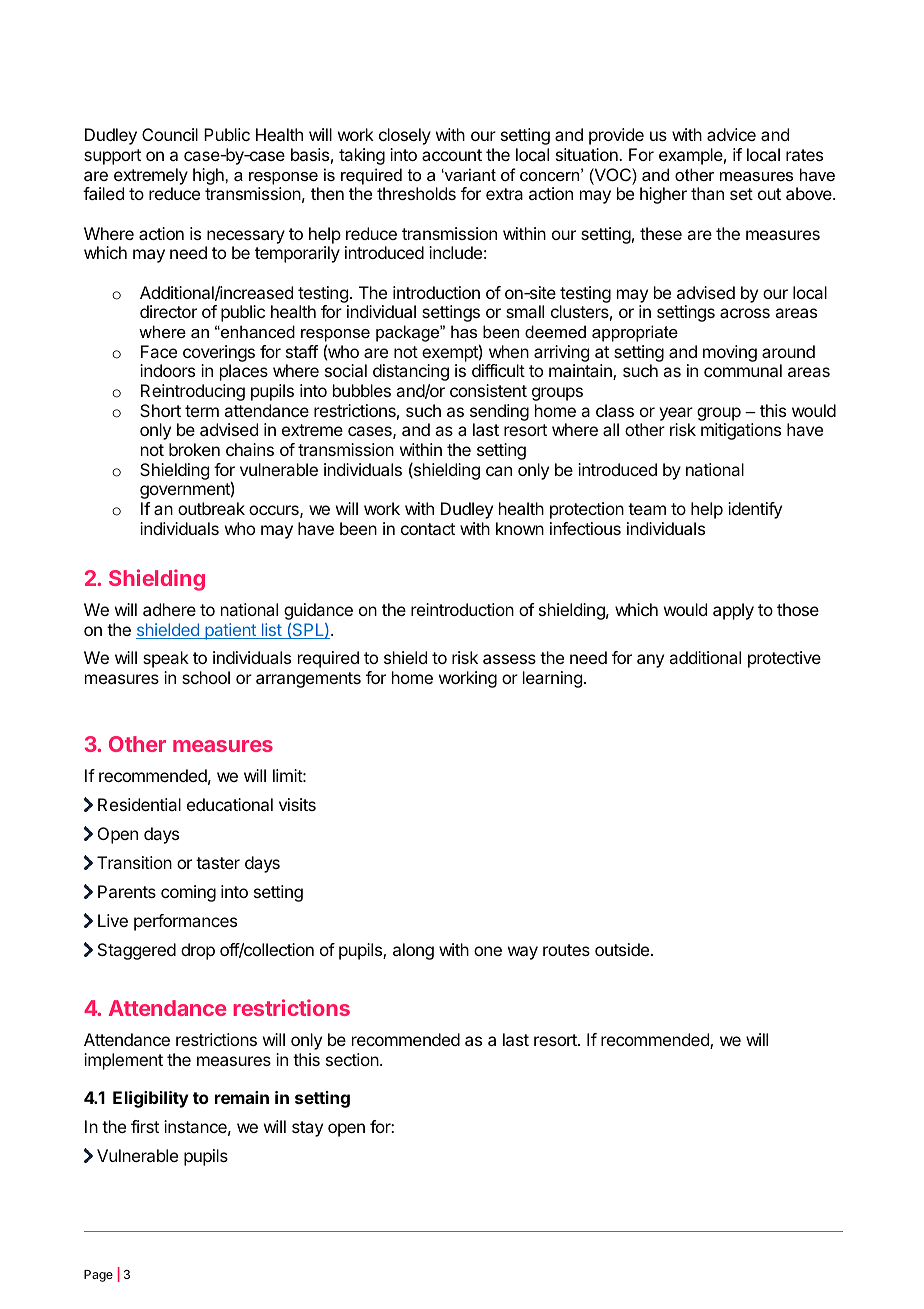 This screenshot has width=924, height=1309. I want to click on assess, so click(509, 659).
